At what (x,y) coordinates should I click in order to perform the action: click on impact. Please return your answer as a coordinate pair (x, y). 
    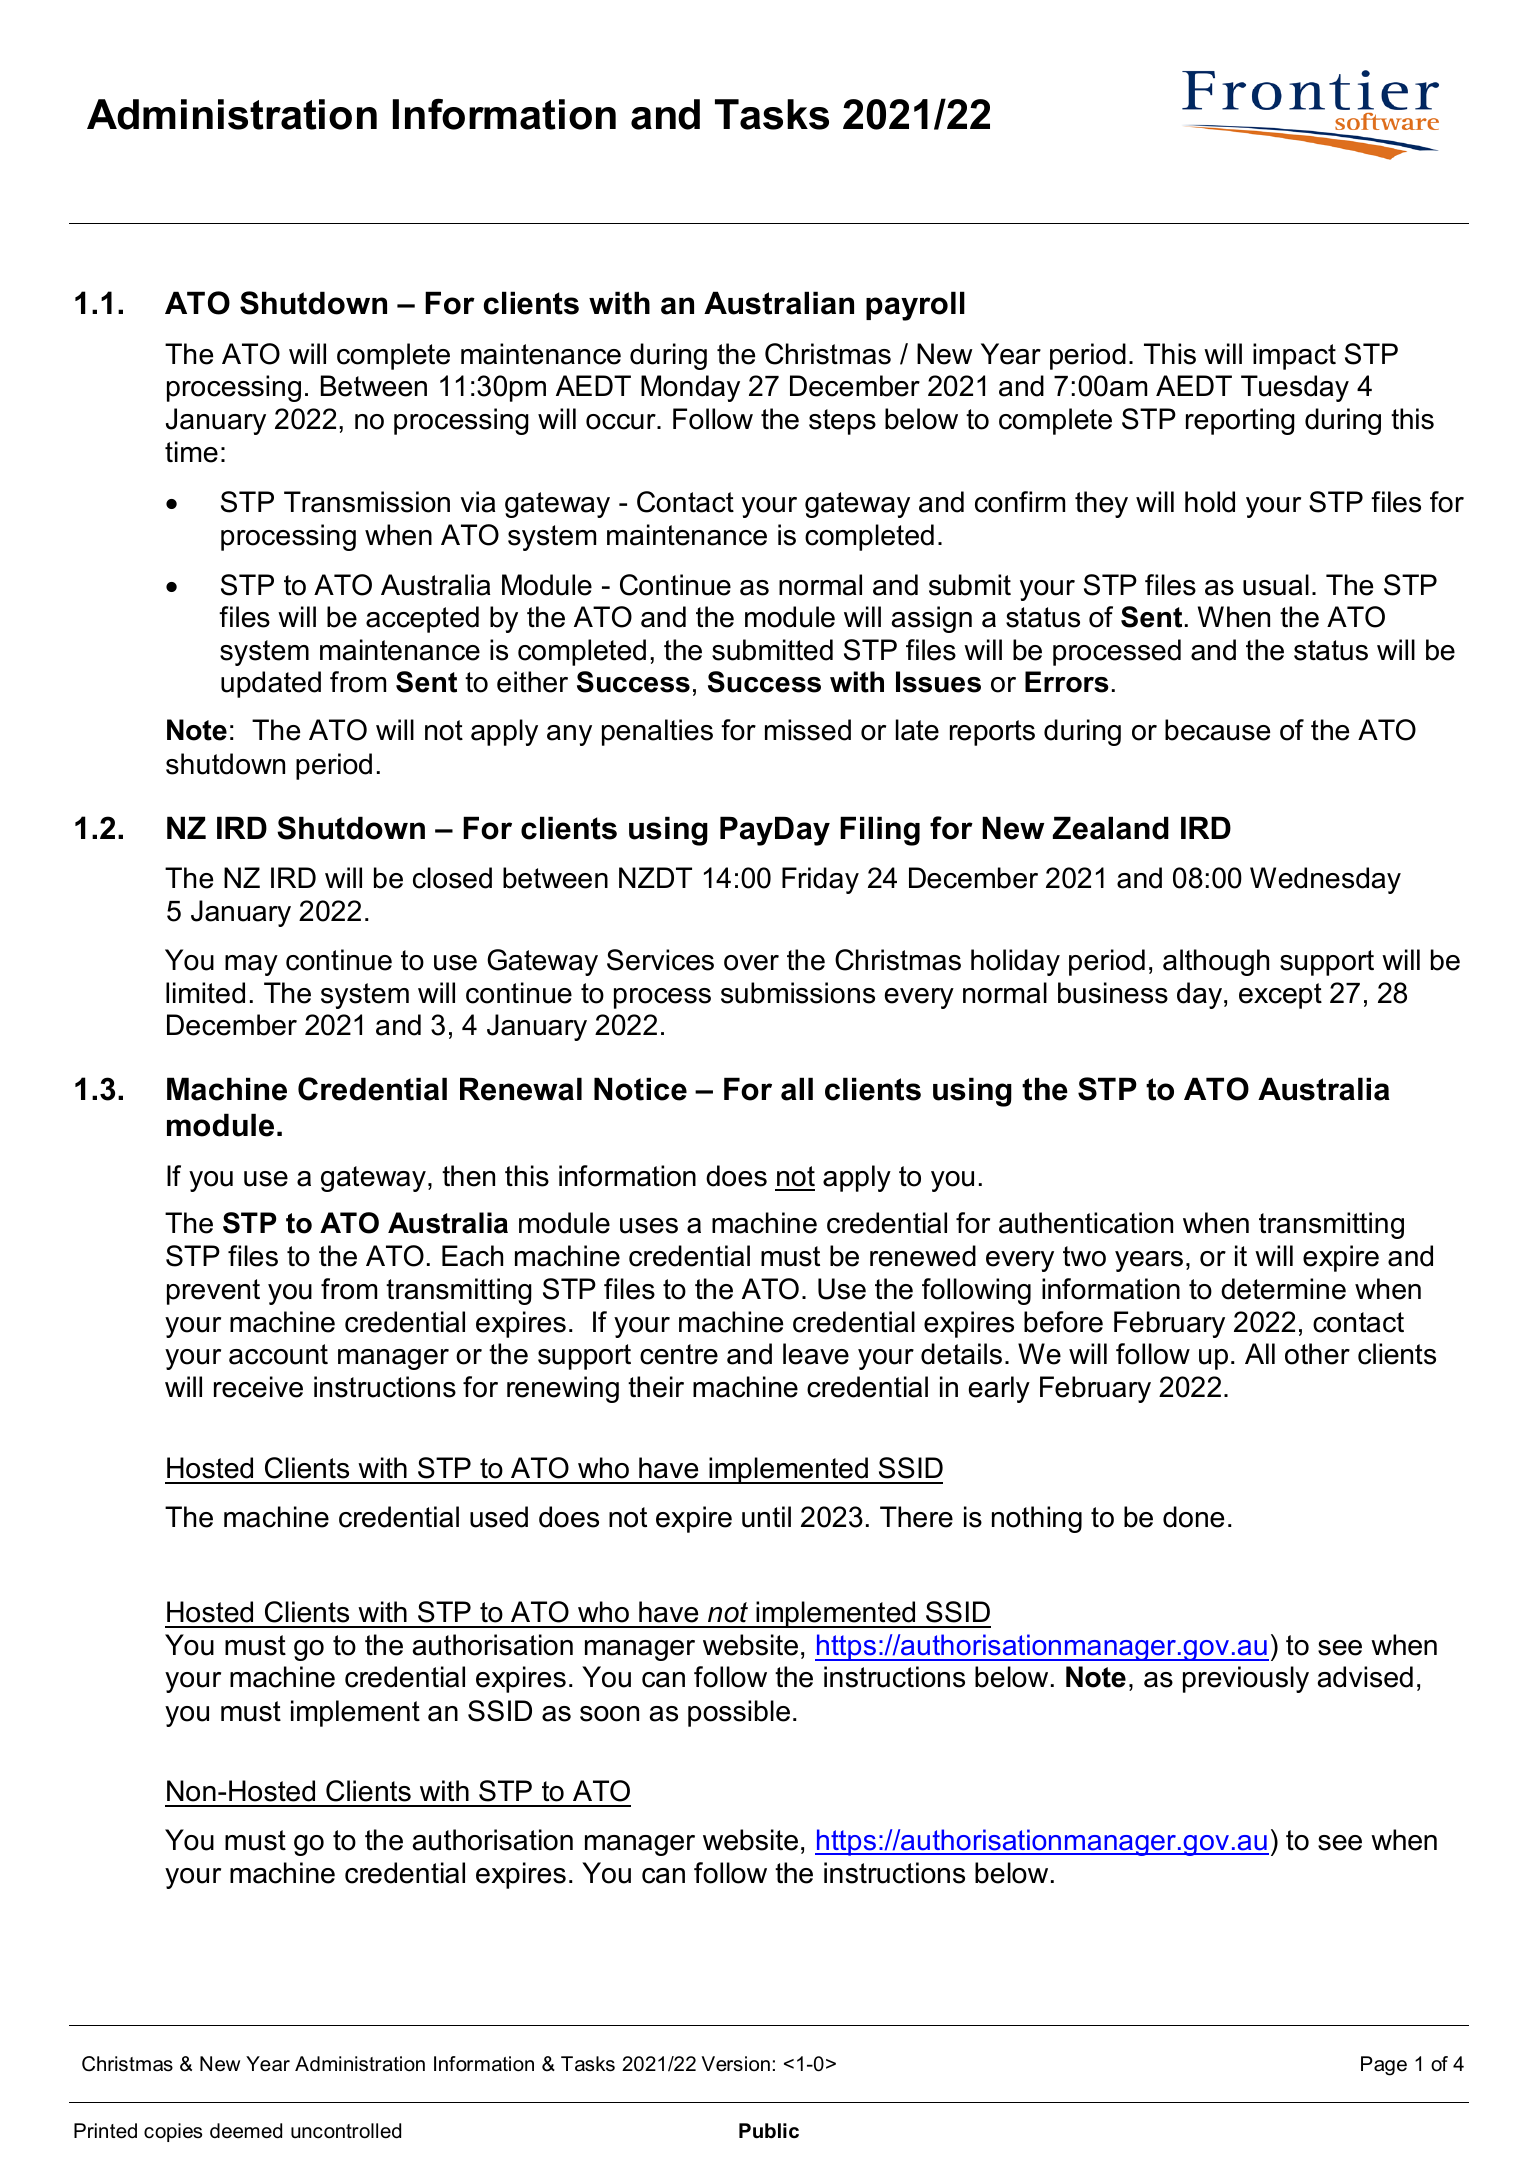
    Looking at the image, I should click on (1294, 356).
